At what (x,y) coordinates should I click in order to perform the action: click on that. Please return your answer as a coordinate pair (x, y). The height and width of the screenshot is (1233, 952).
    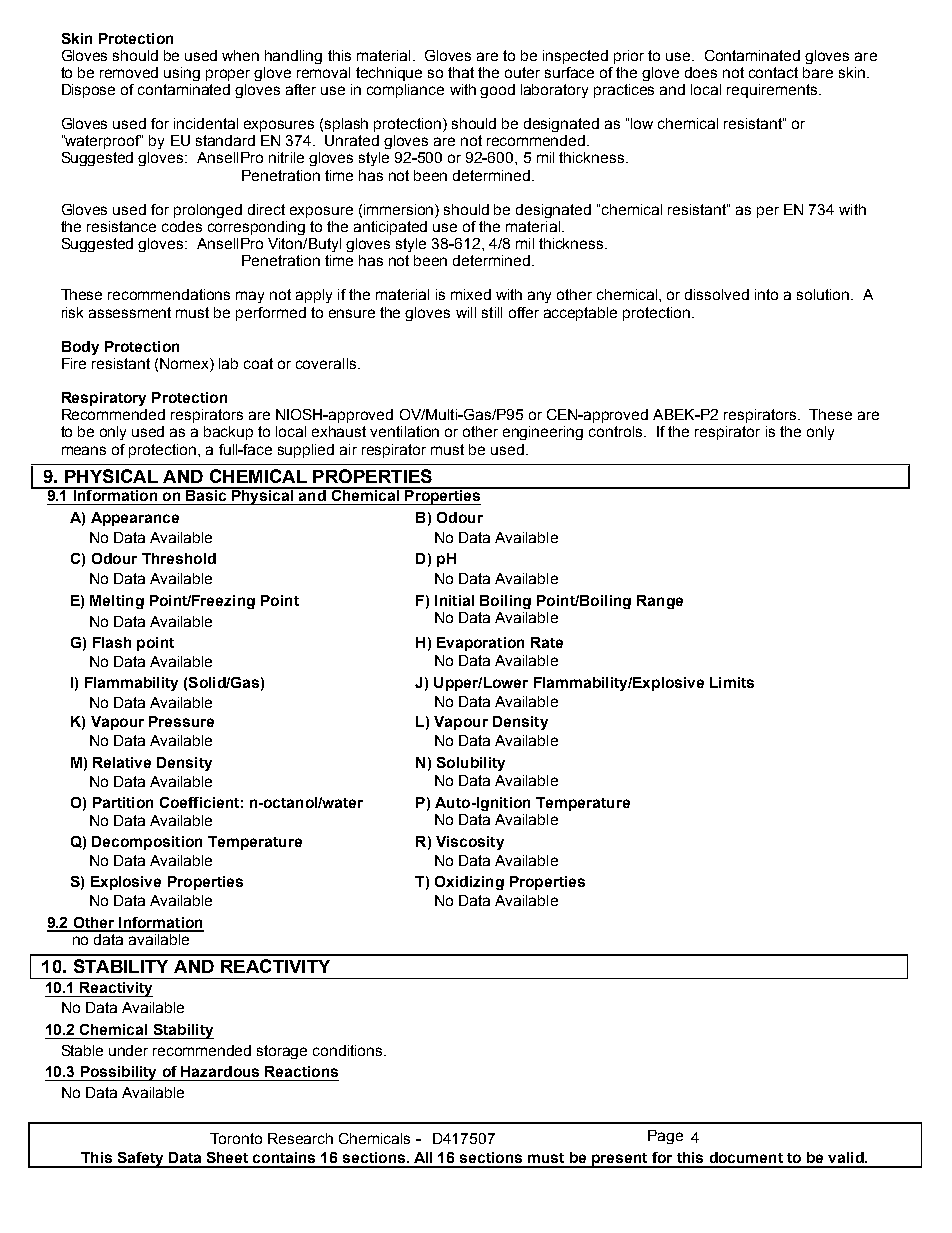
    Looking at the image, I should click on (461, 72).
